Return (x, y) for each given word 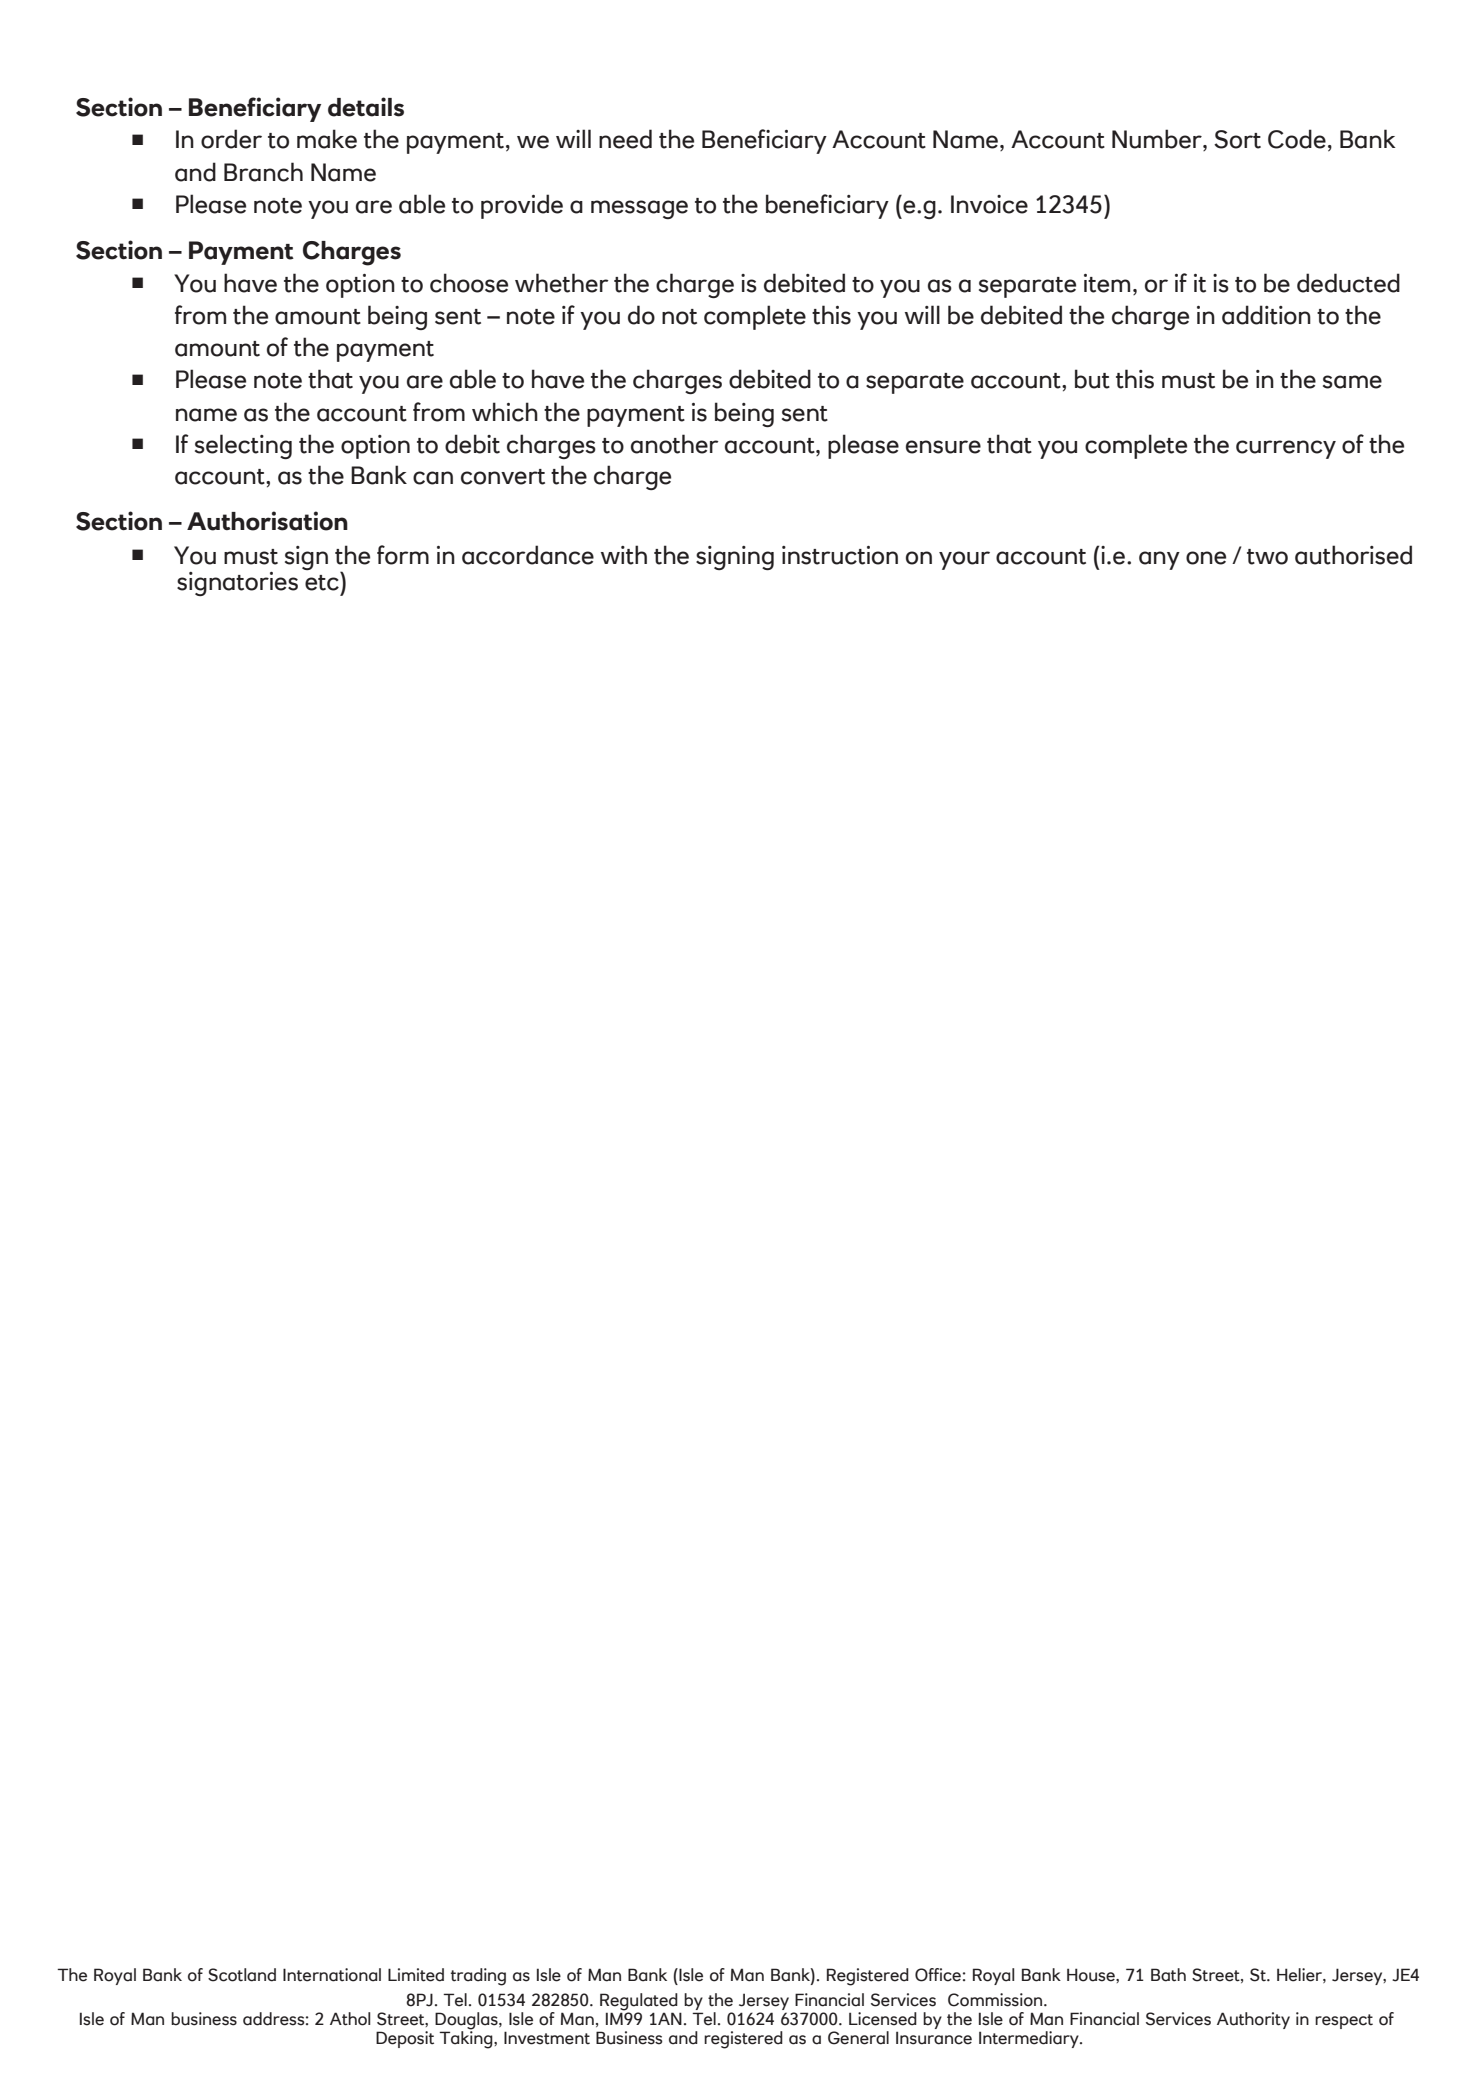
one (1206, 558)
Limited (416, 1975)
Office (938, 1975)
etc (323, 581)
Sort (1237, 139)
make (327, 139)
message (639, 209)
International (332, 1975)
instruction (840, 555)
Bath (1168, 1975)
